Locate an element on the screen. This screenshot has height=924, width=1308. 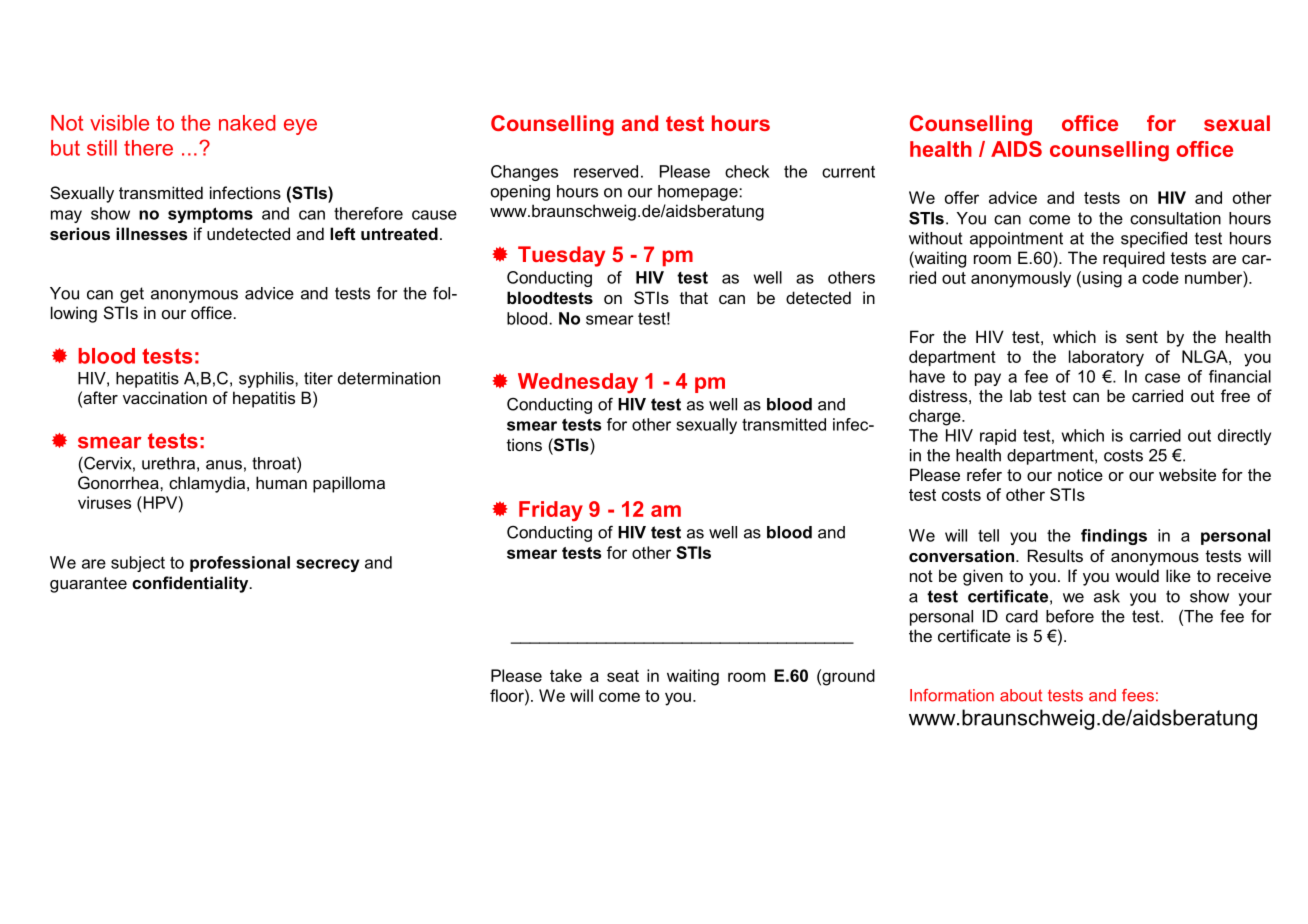
reserved is located at coordinates (606, 171).
